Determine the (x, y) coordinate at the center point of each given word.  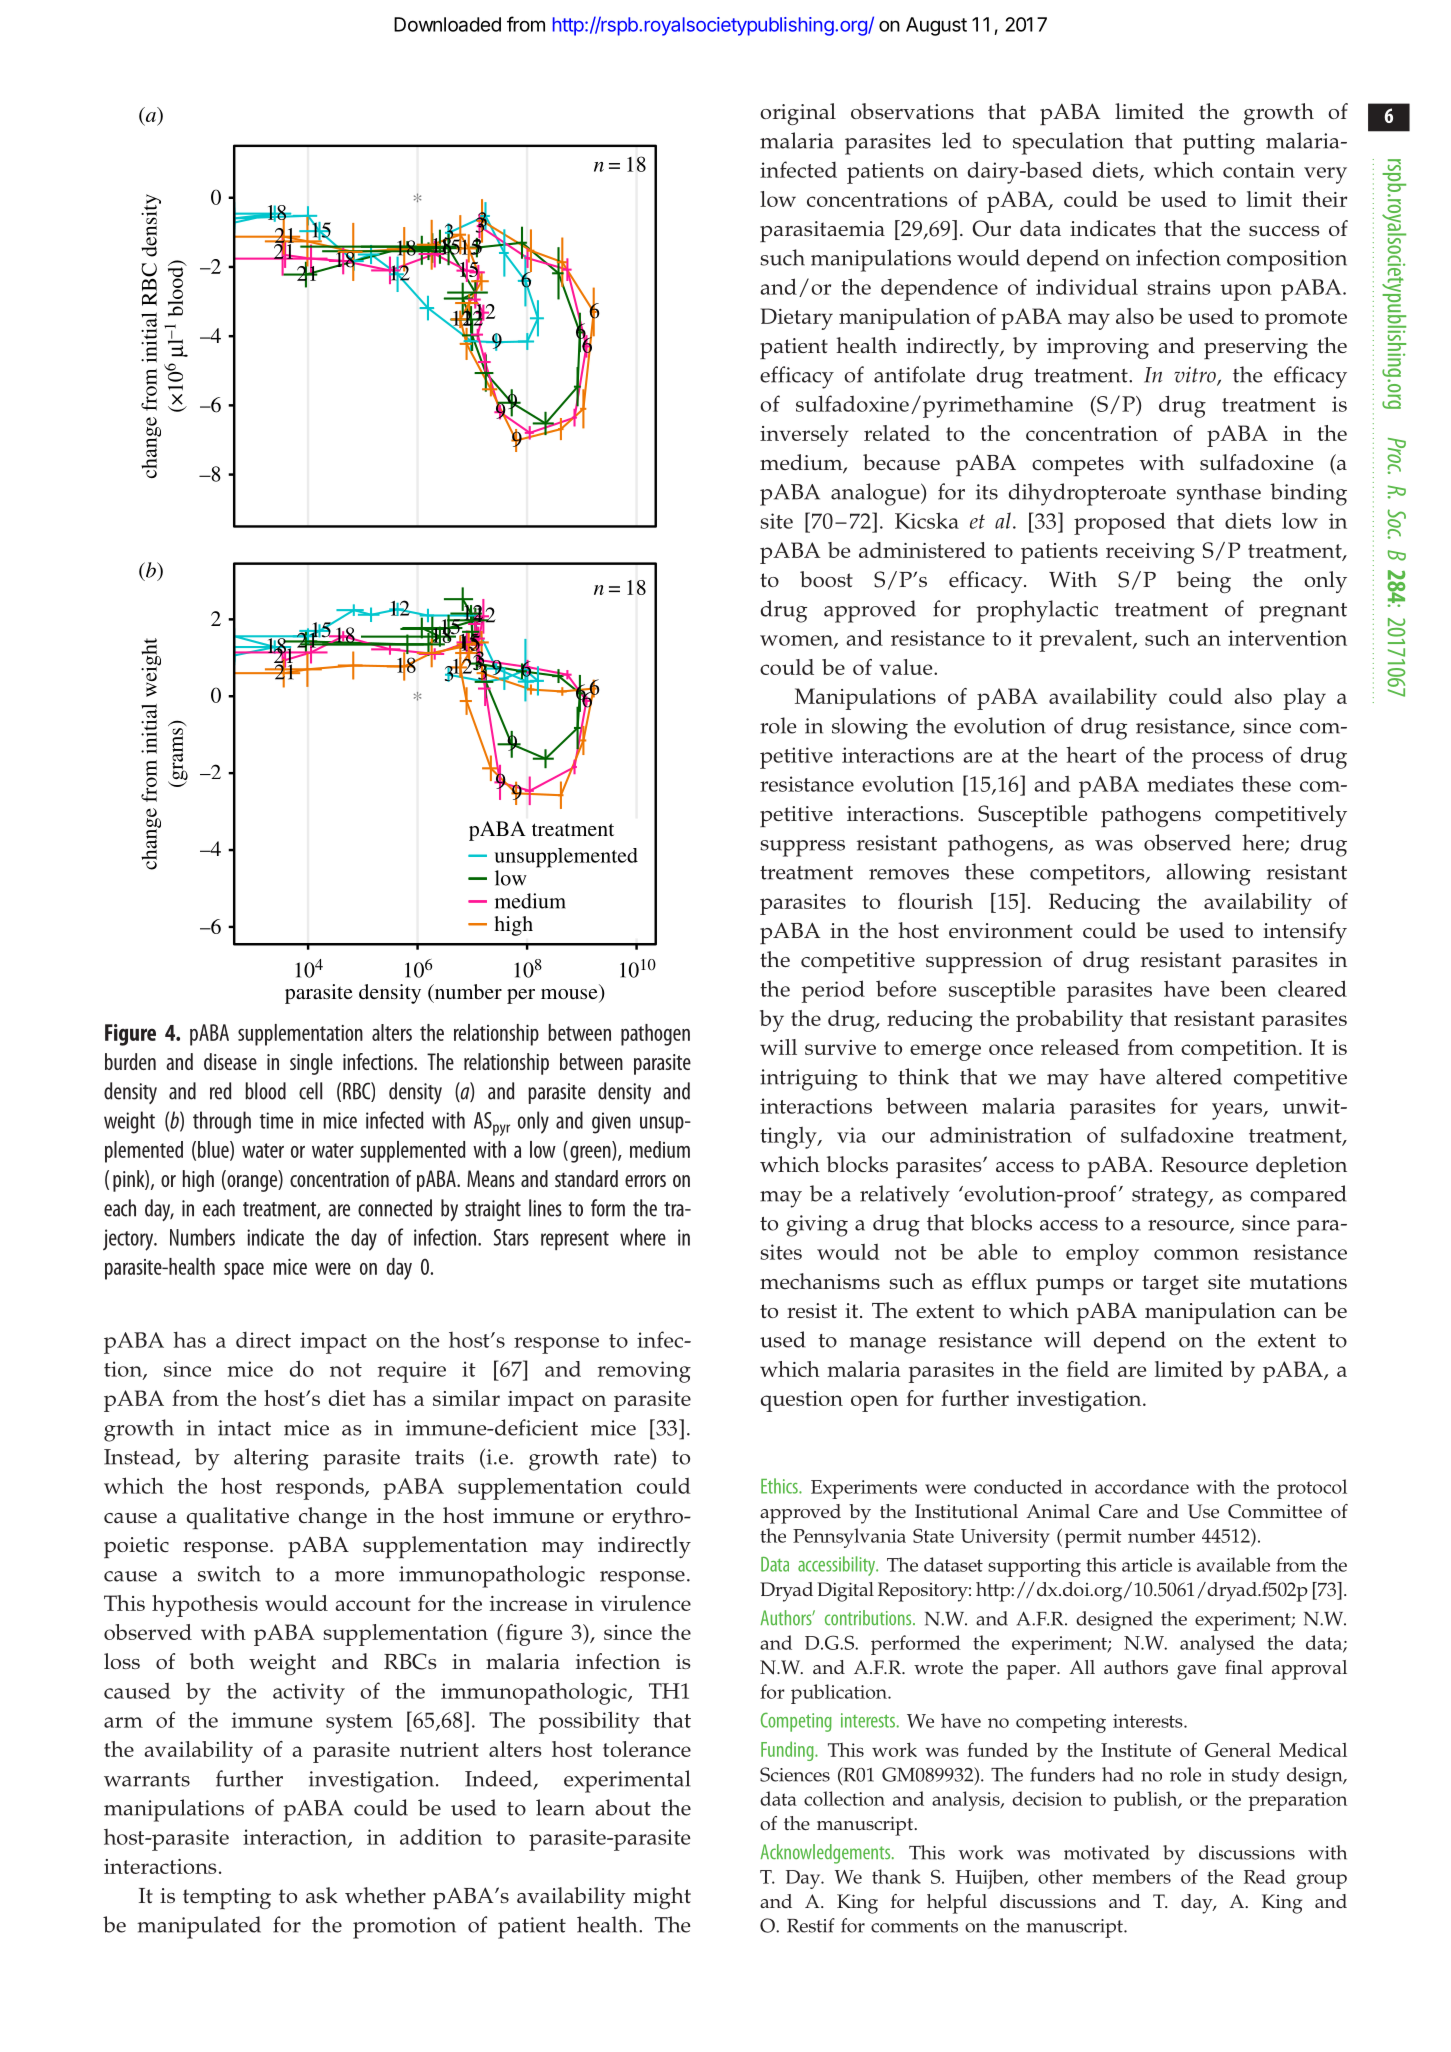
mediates (1190, 783)
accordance (1142, 1486)
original (798, 114)
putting (1219, 144)
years (1238, 1111)
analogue (876, 494)
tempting (227, 1899)
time (276, 1120)
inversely (804, 436)
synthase (1219, 494)
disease (230, 1061)
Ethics (780, 1486)
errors (645, 1181)
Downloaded (447, 24)
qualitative (238, 1518)
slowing (870, 728)
